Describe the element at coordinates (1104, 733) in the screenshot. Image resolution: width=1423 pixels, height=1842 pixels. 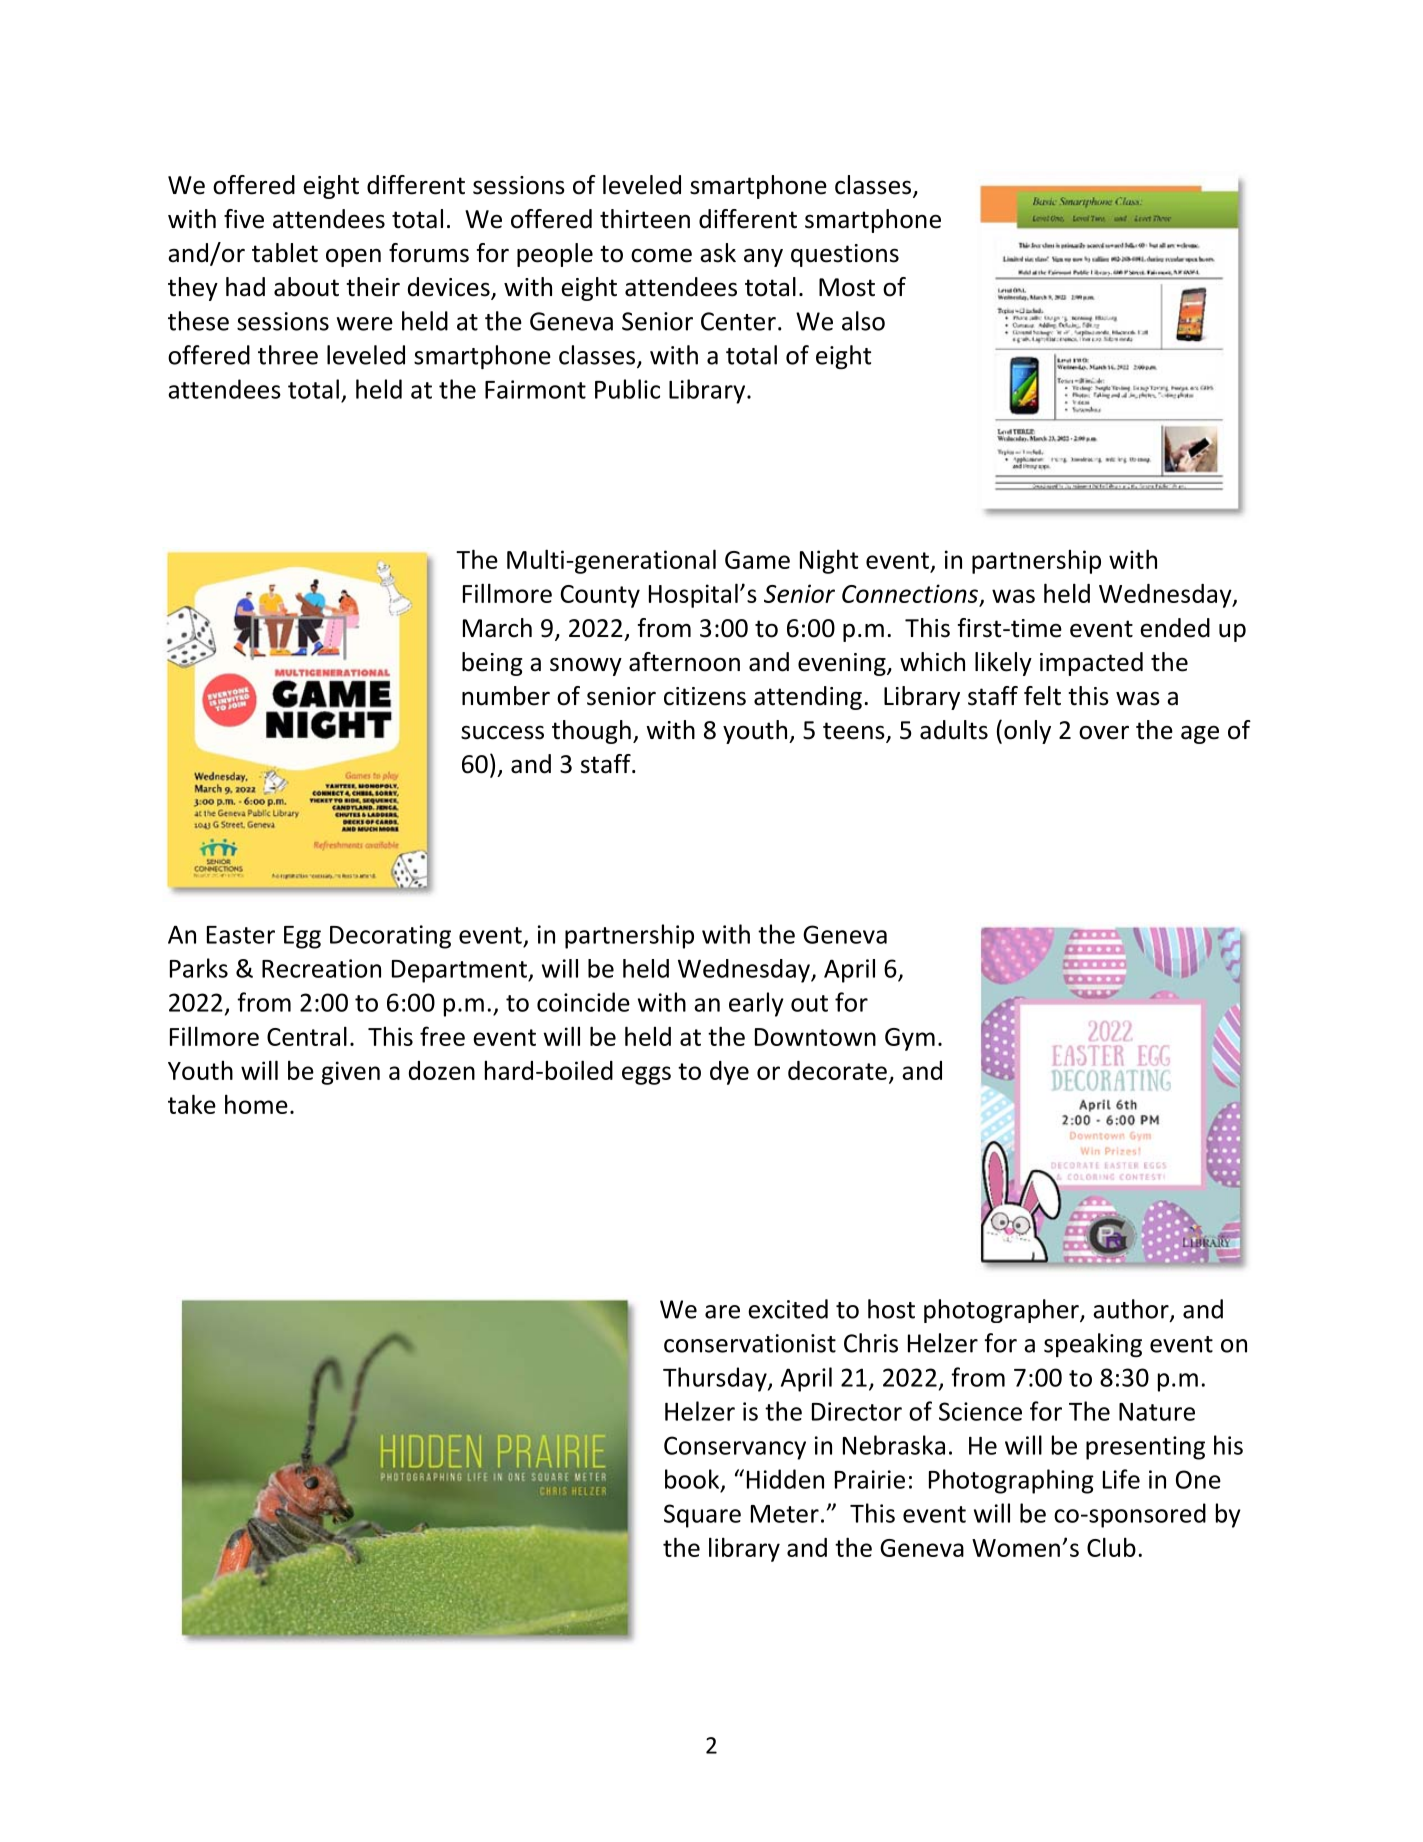
I see `over` at that location.
